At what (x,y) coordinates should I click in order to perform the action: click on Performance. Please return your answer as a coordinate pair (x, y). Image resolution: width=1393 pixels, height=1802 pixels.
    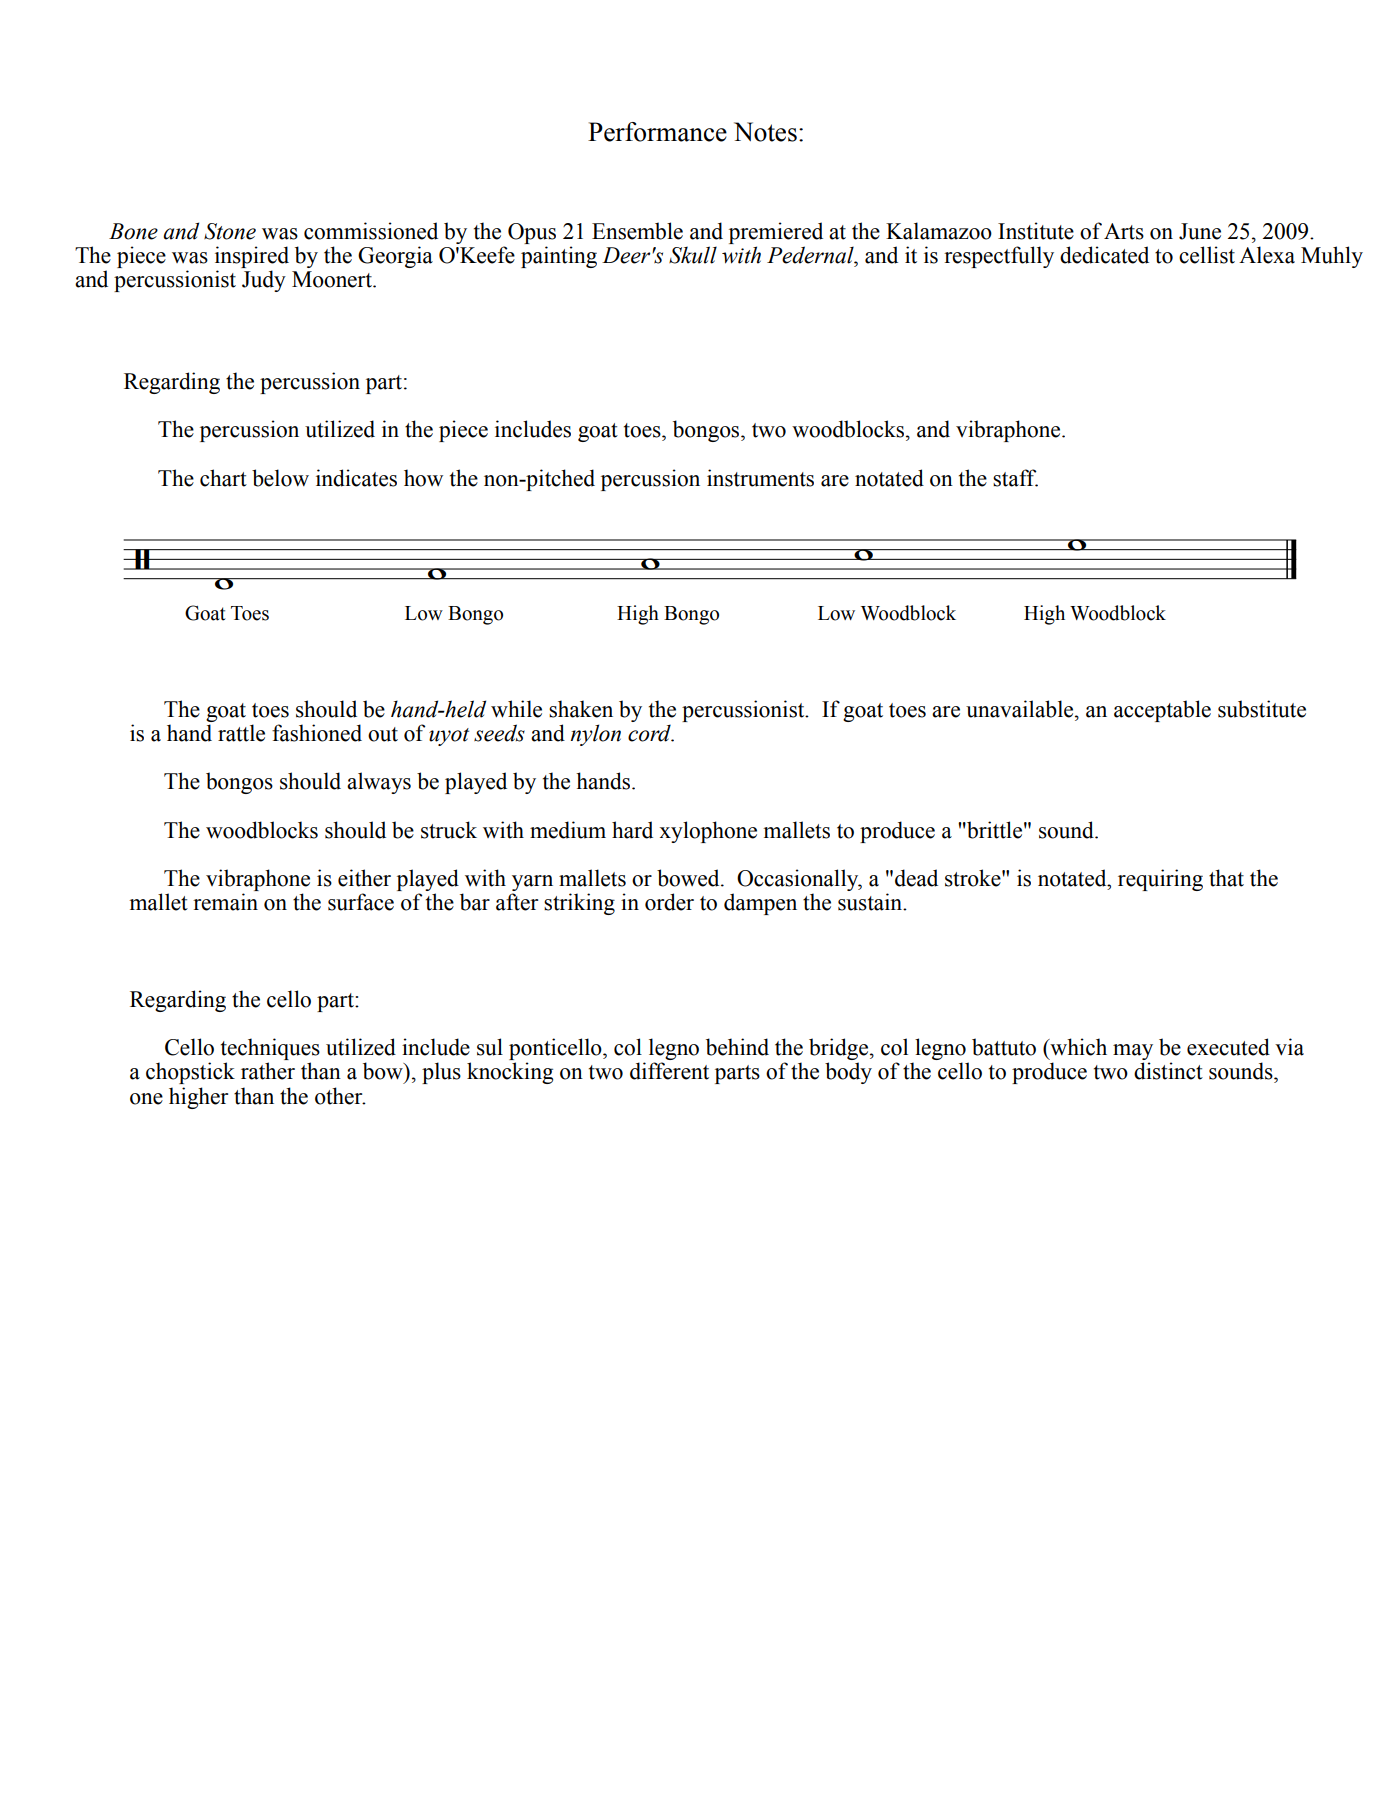
    Looking at the image, I should click on (657, 132).
